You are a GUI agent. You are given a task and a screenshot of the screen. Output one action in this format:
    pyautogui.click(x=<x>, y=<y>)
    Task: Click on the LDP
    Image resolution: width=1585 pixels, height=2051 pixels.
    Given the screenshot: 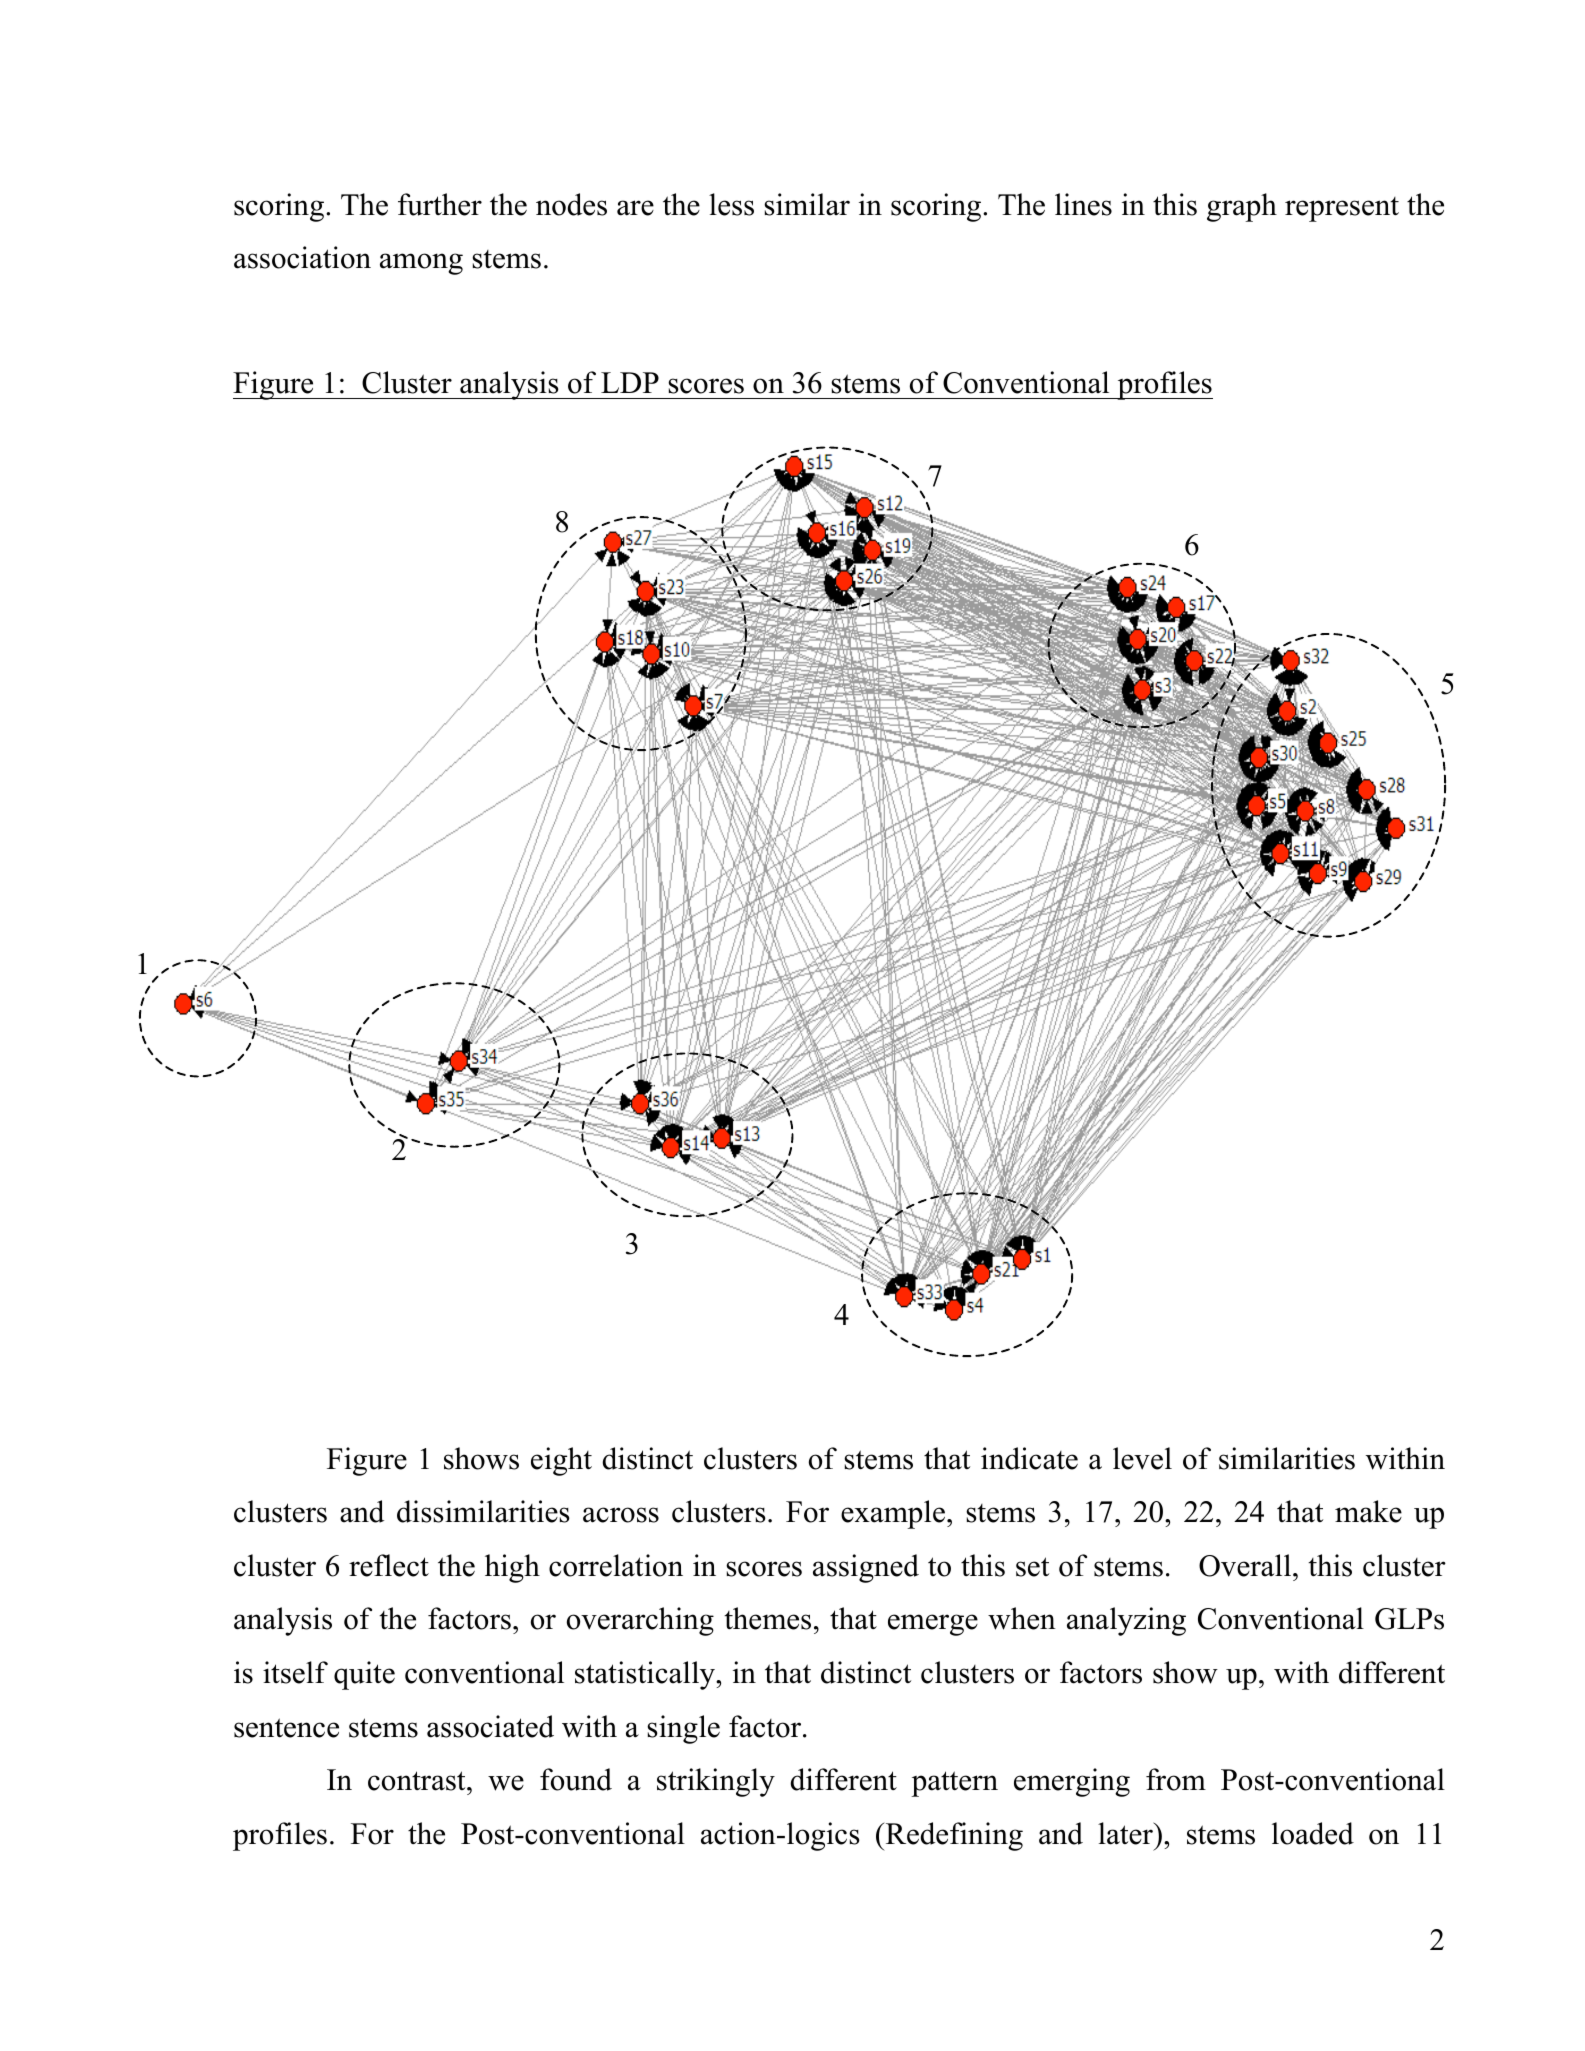 What is the action you would take?
    pyautogui.click(x=630, y=382)
